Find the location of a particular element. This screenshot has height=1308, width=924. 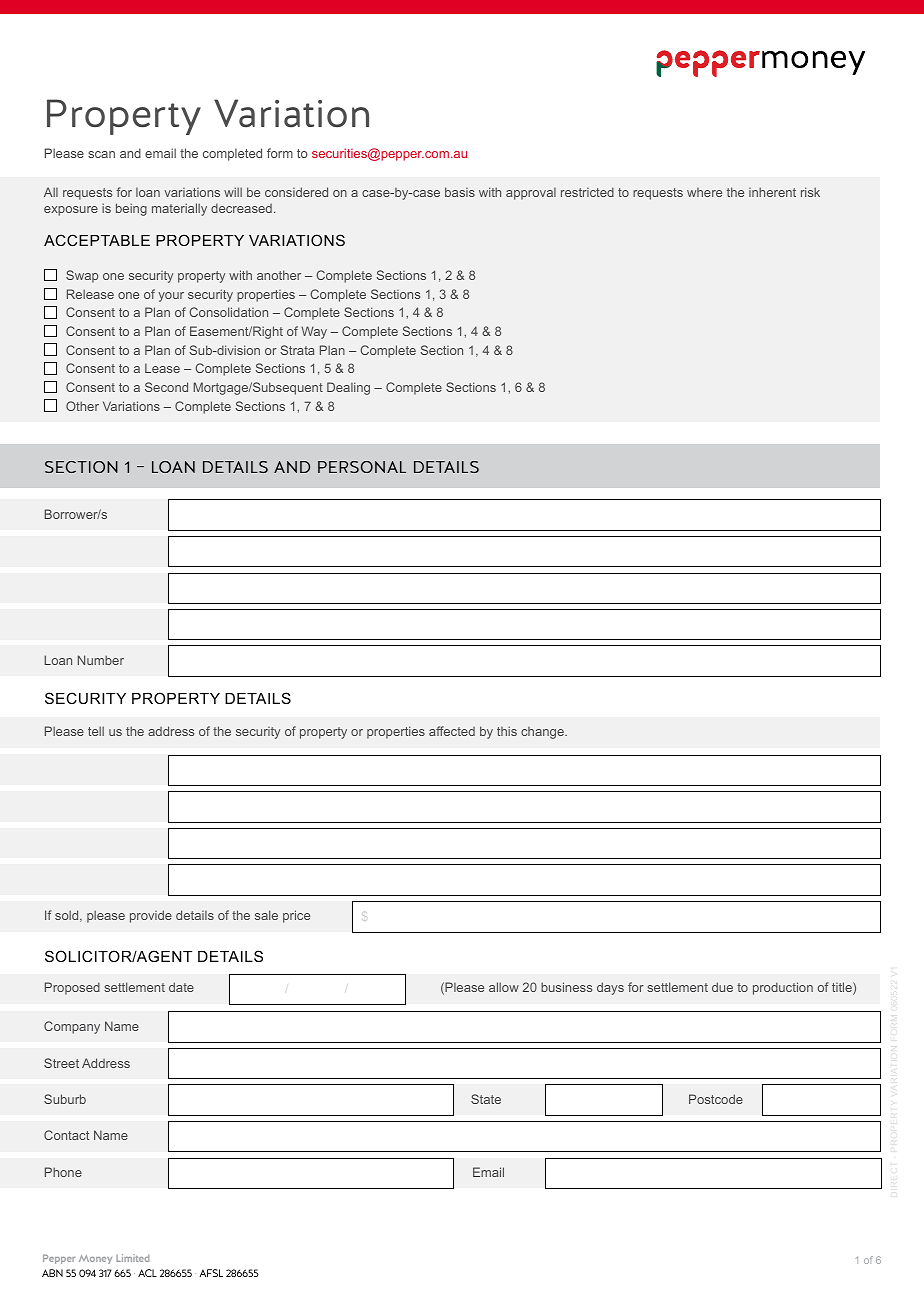

Number is located at coordinates (101, 660).
